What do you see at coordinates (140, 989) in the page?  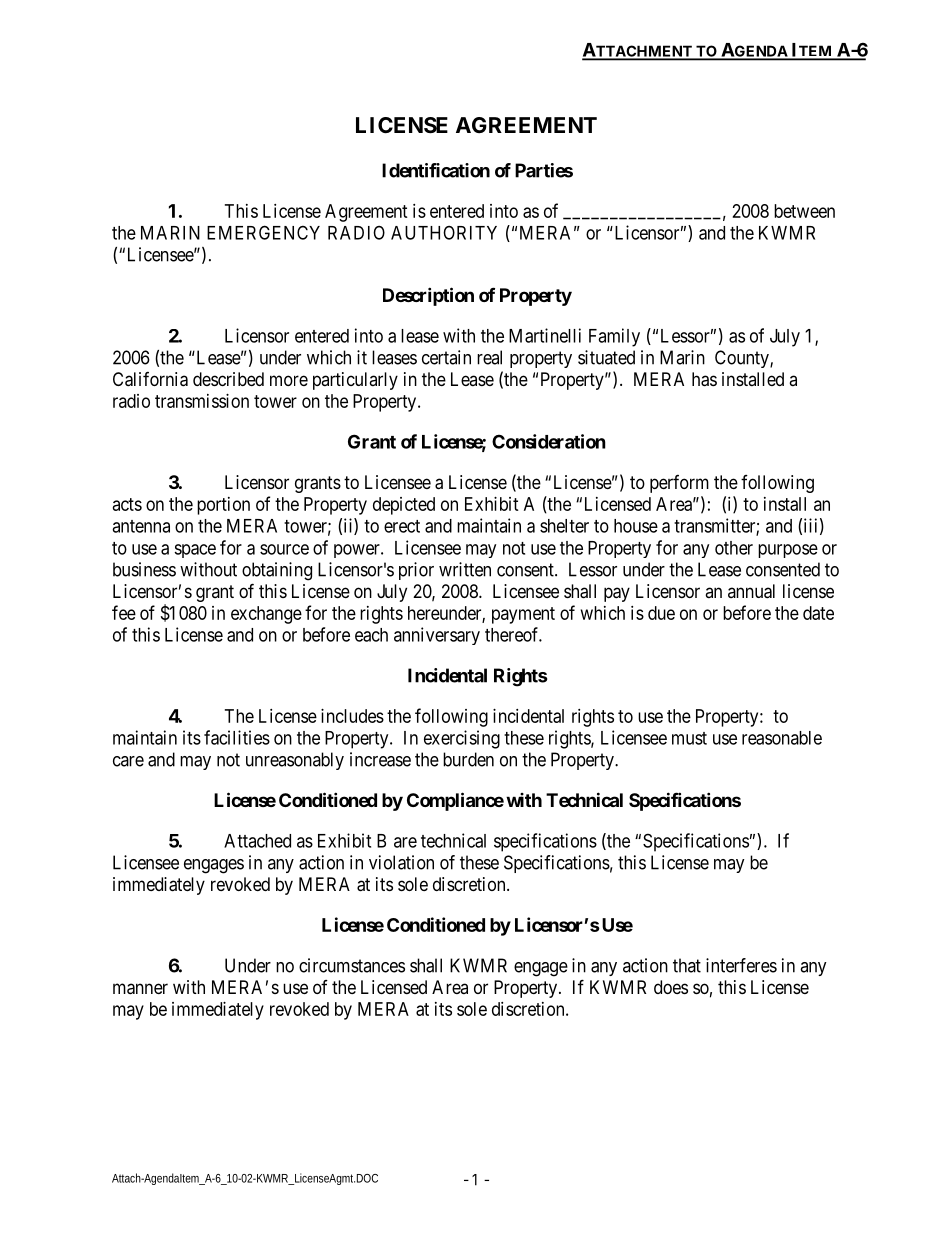 I see `manner` at bounding box center [140, 989].
